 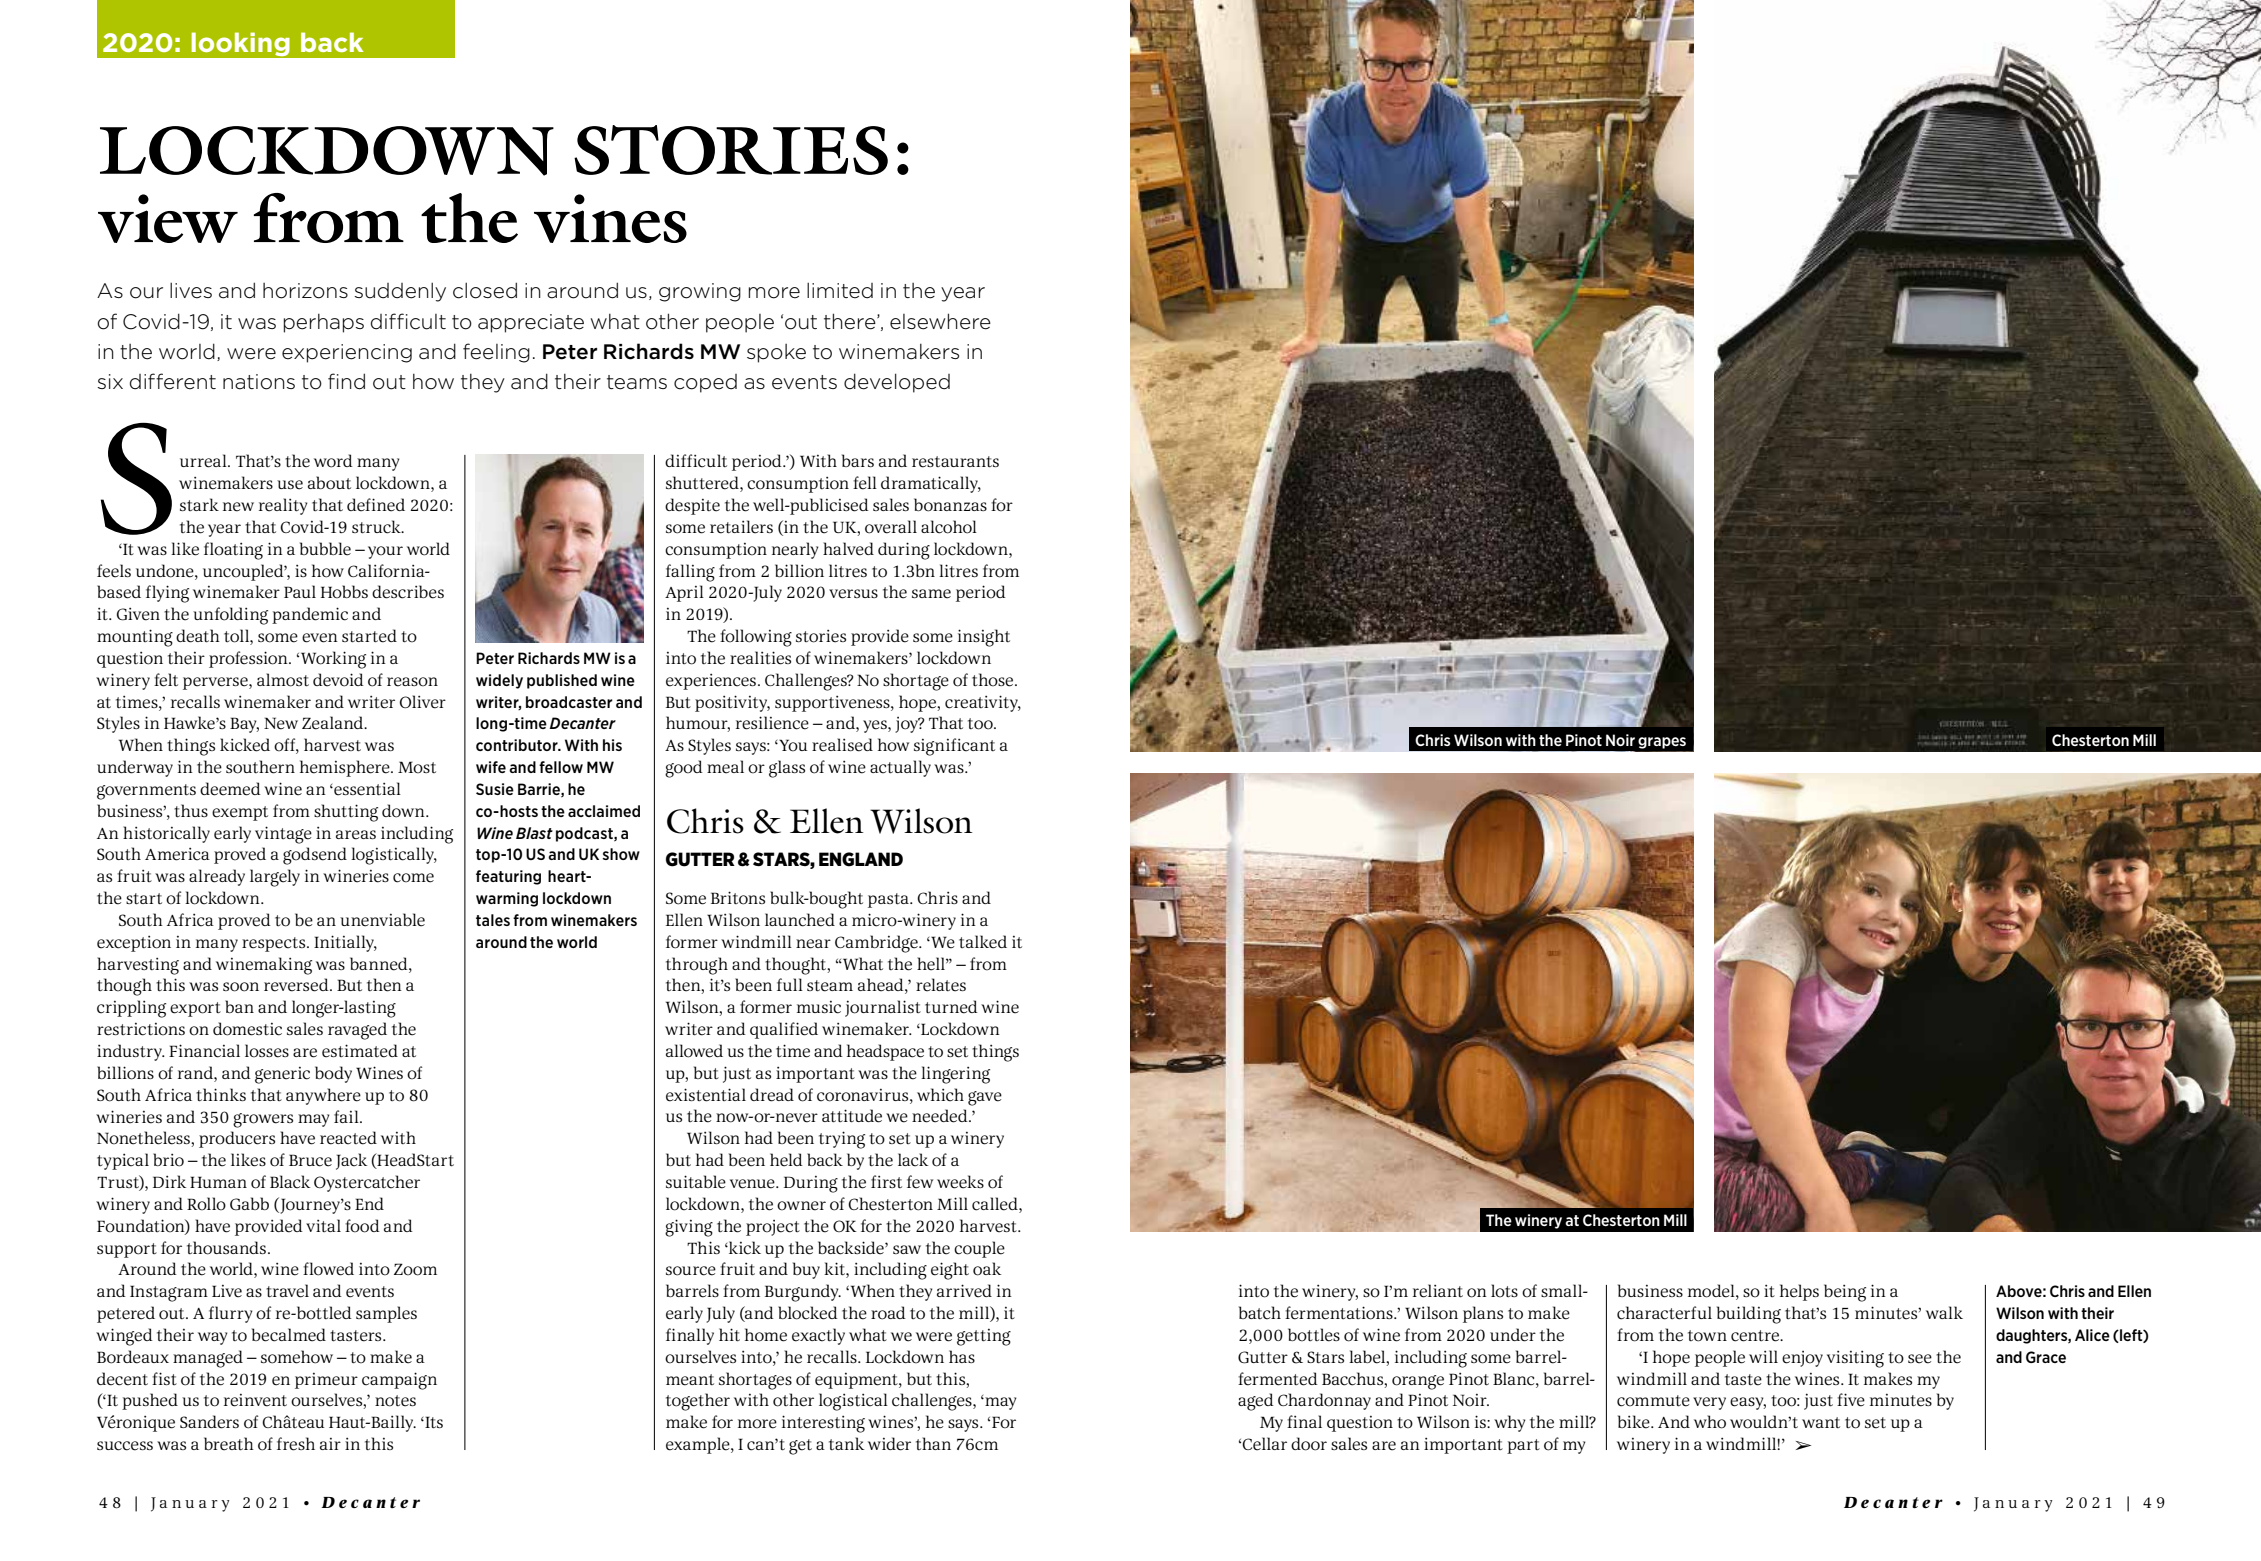 What do you see at coordinates (400, 292) in the screenshot?
I see `suddenly` at bounding box center [400, 292].
